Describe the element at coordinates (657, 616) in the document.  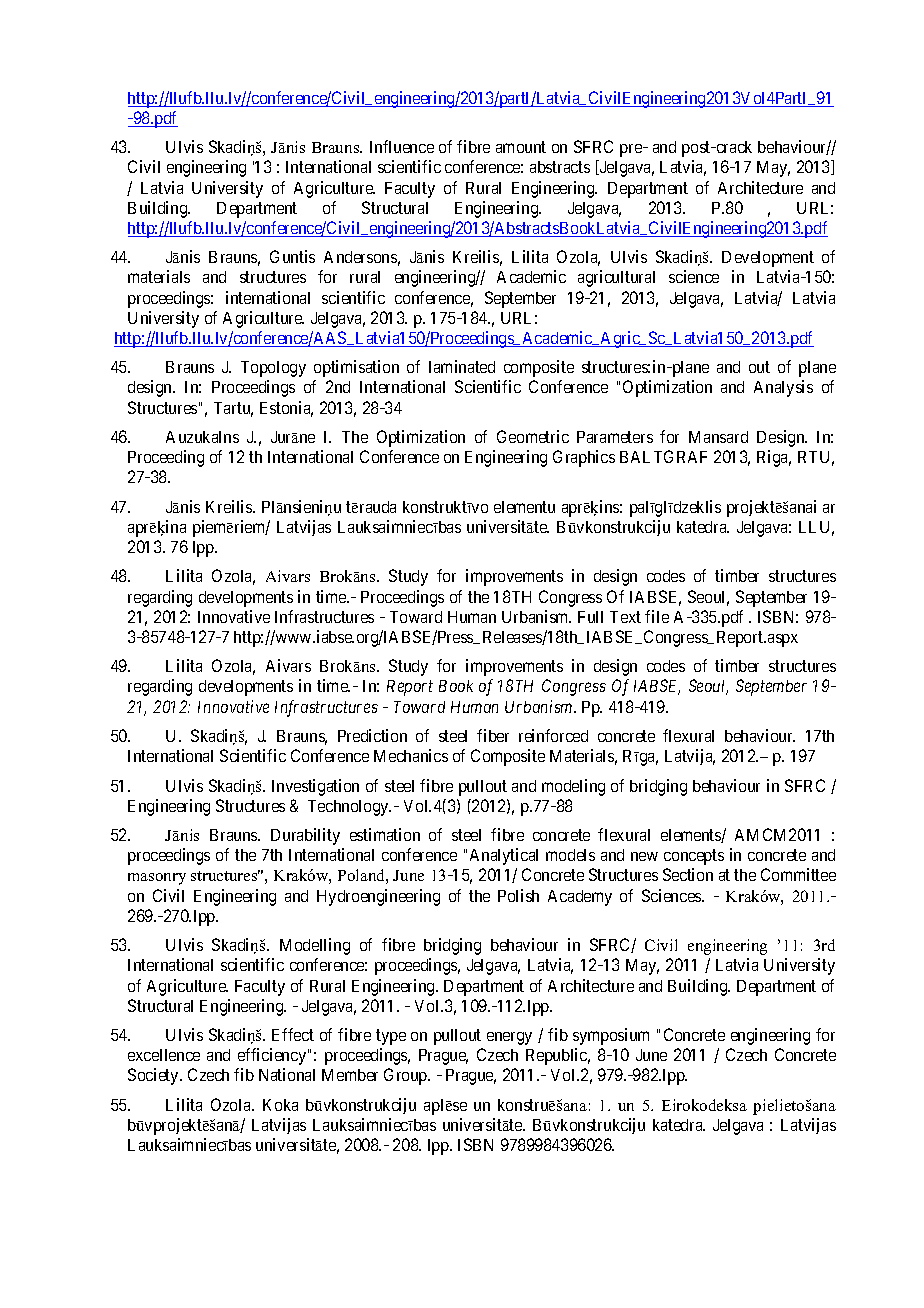
I see `file` at that location.
